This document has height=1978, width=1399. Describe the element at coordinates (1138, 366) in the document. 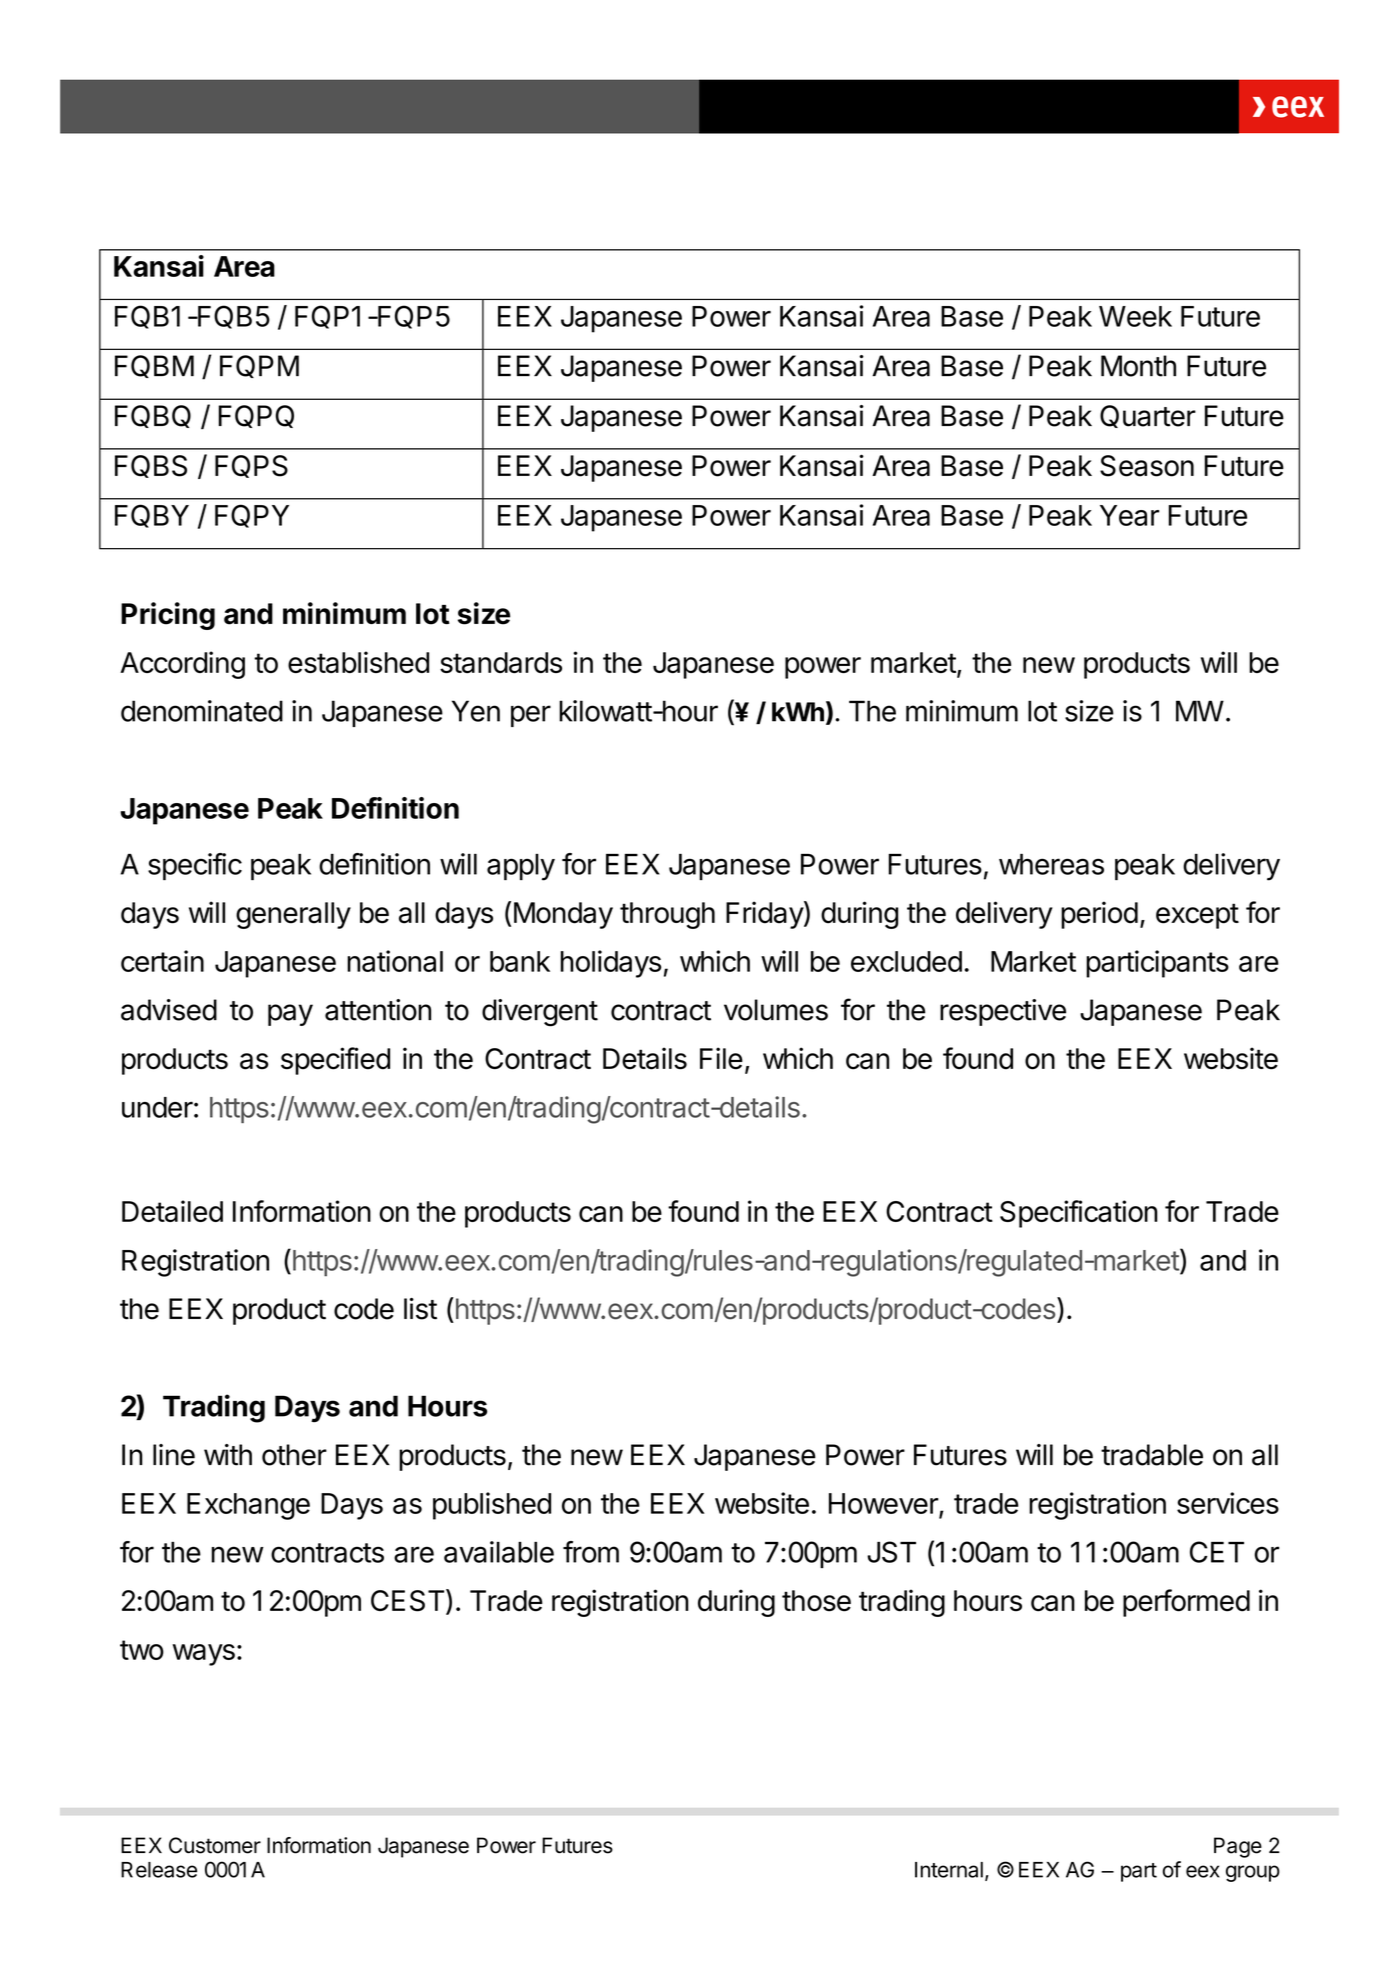

I see `Month` at that location.
